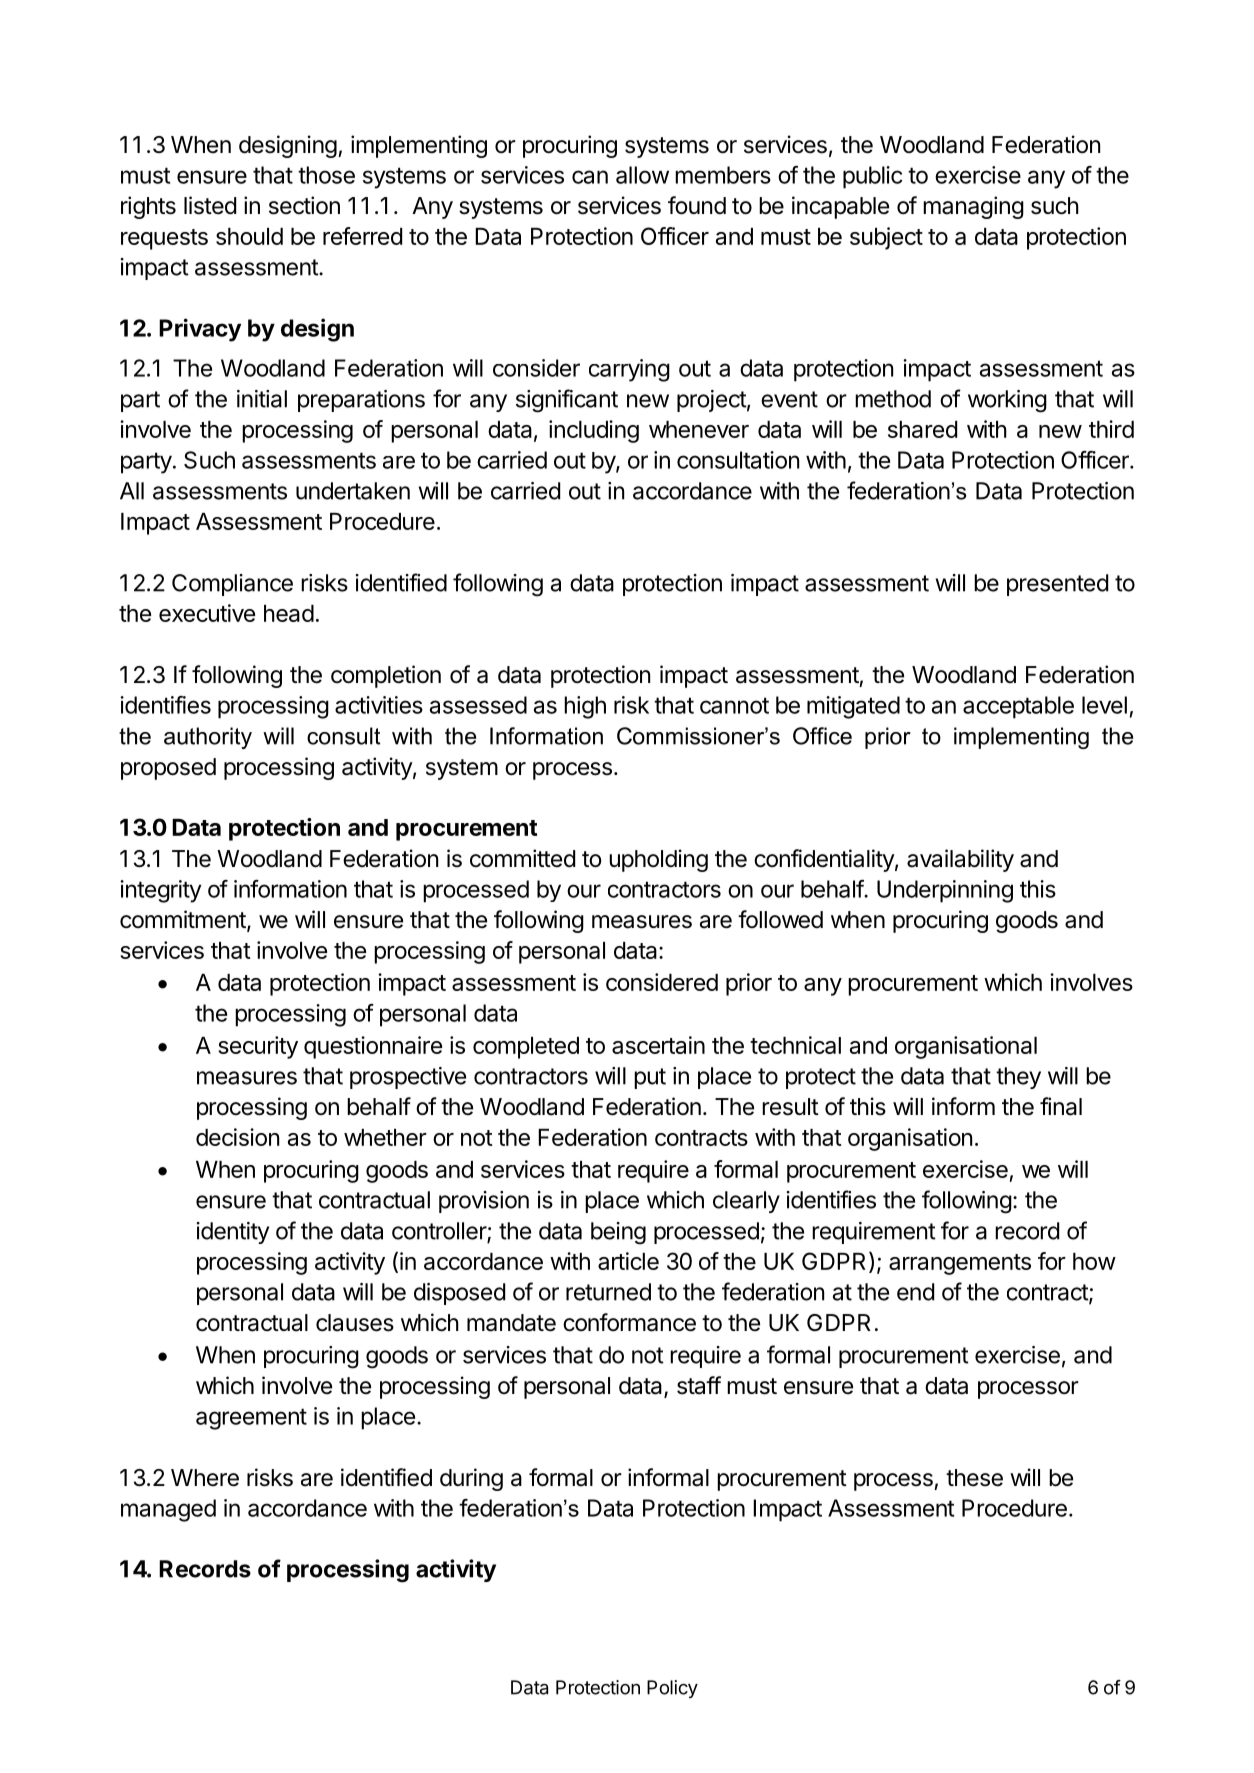 The height and width of the document is (1773, 1254). What do you see at coordinates (642, 175) in the document?
I see `allow` at bounding box center [642, 175].
